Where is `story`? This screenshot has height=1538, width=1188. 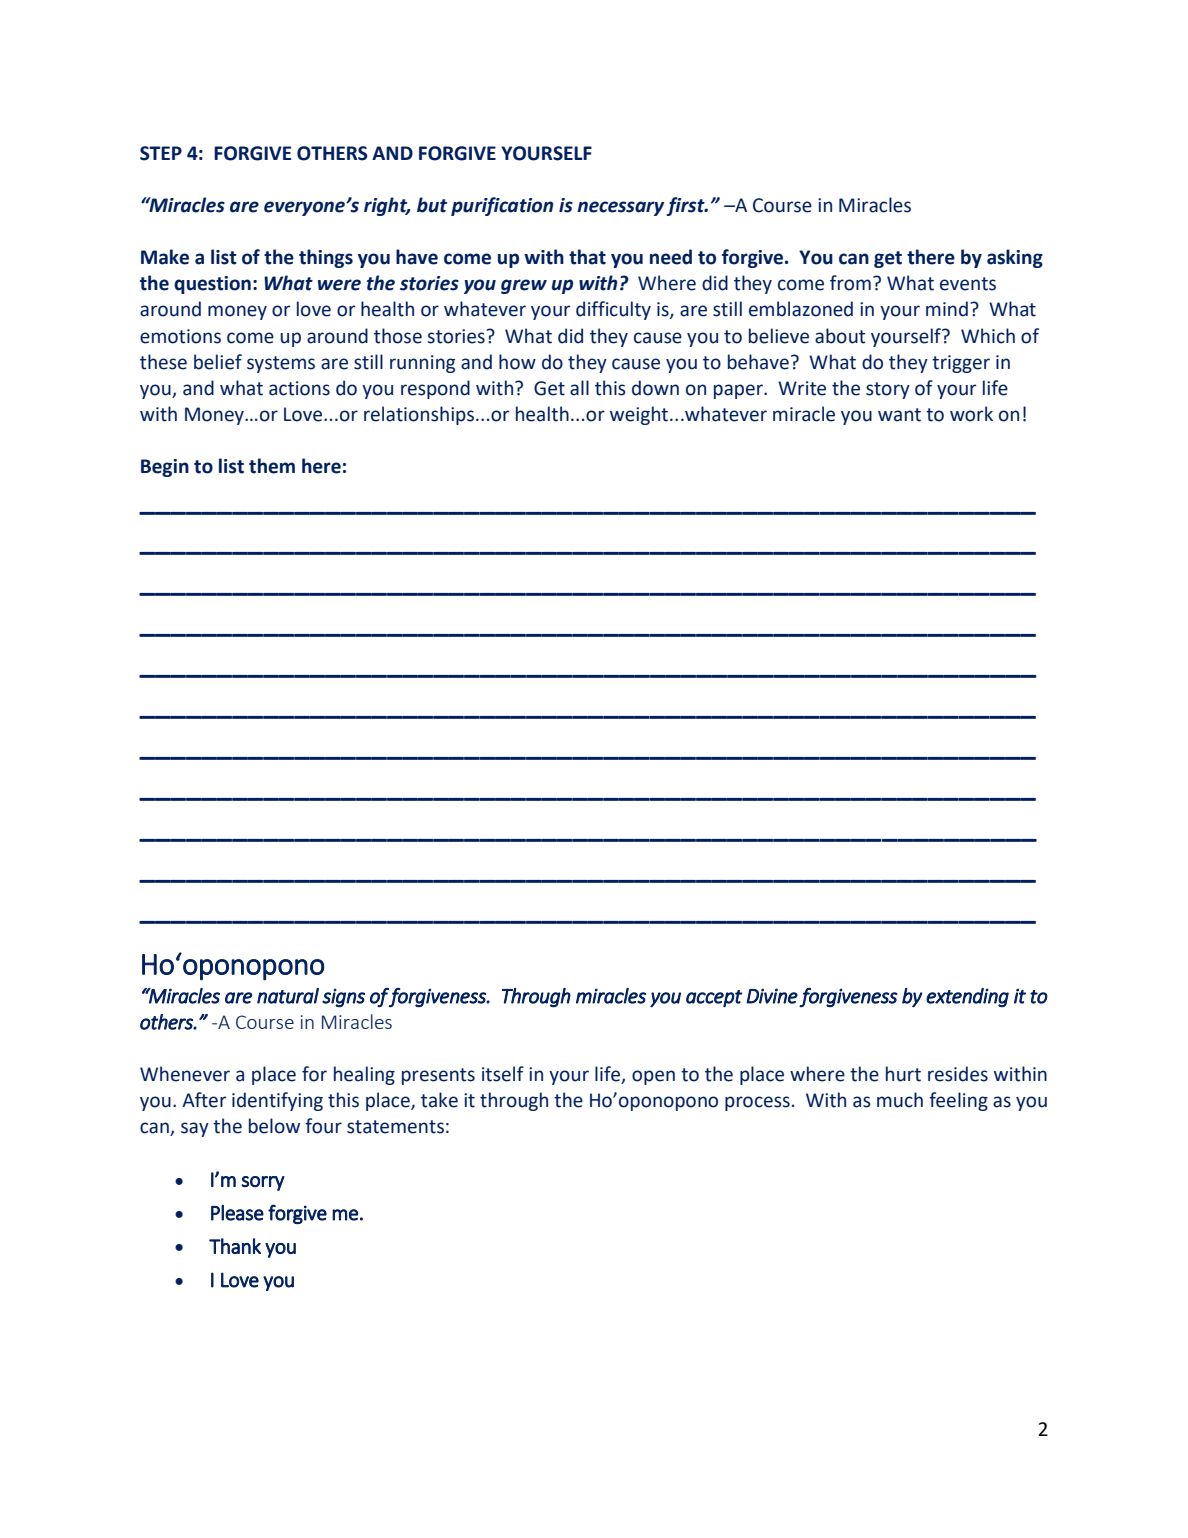 story is located at coordinates (888, 390).
